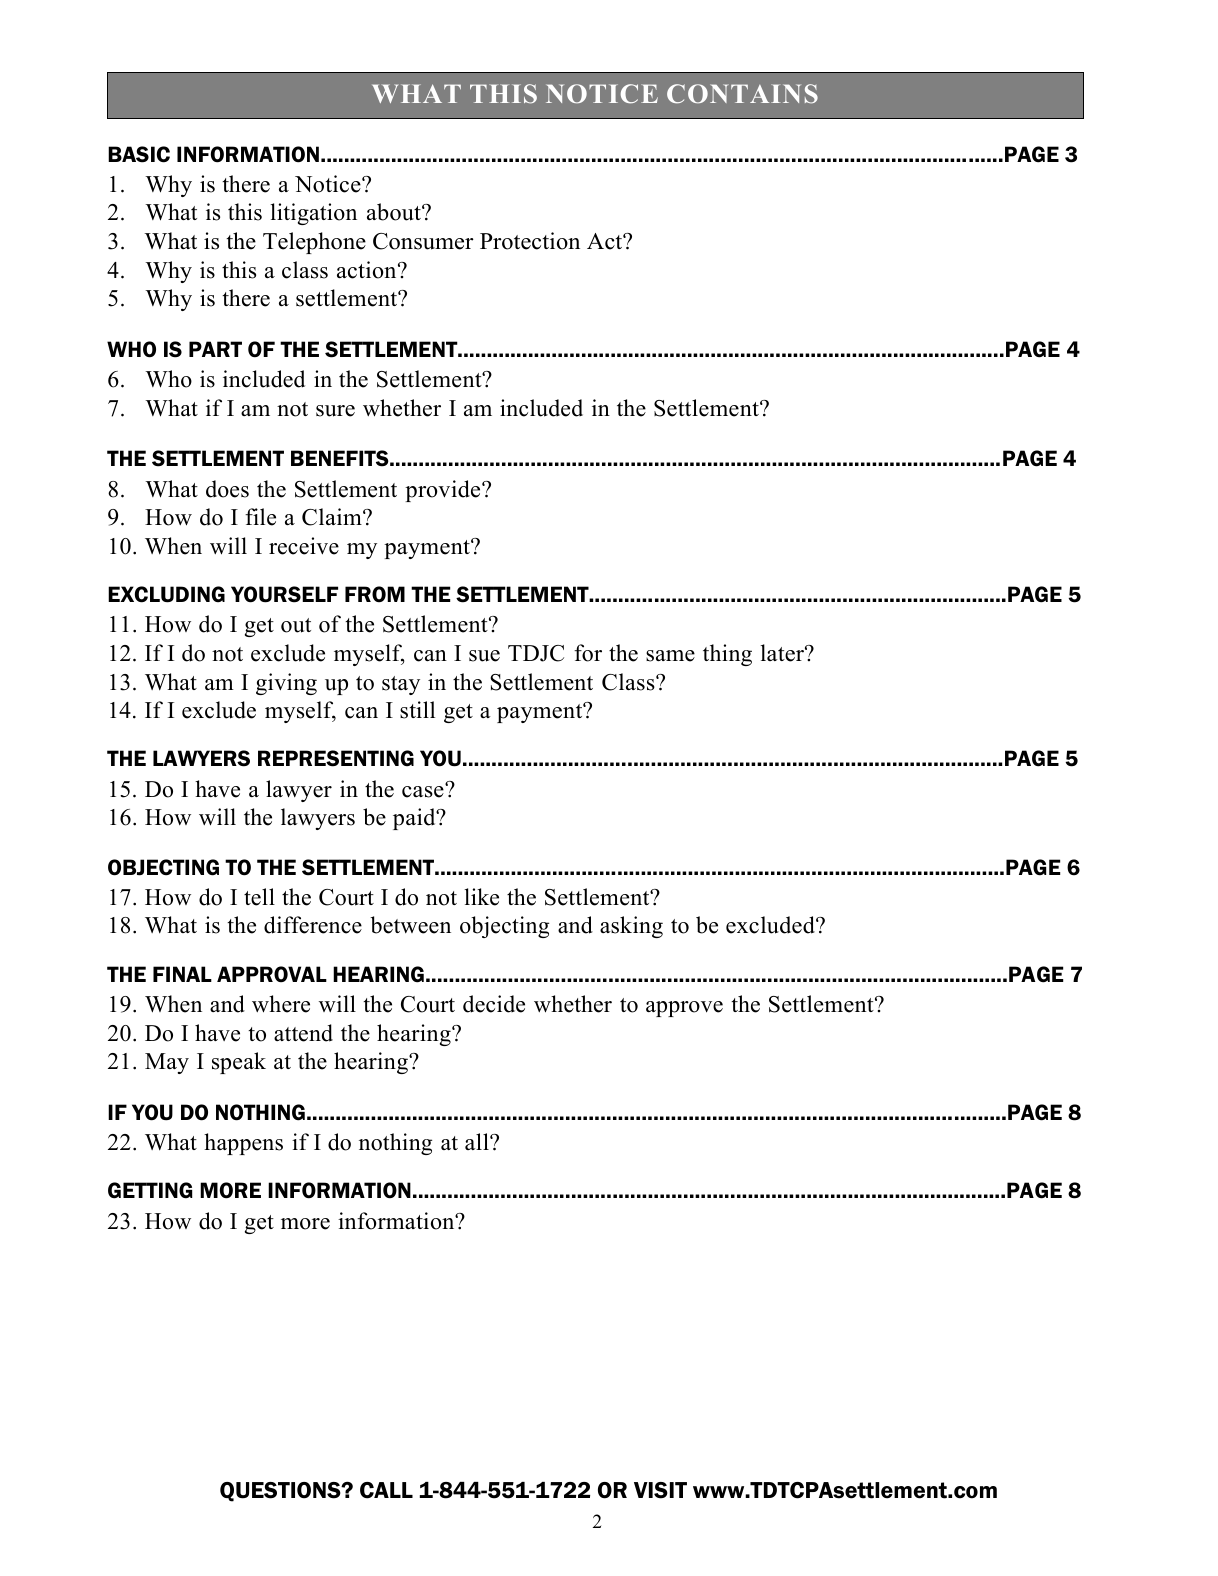  I want to click on Consumer, so click(423, 241).
